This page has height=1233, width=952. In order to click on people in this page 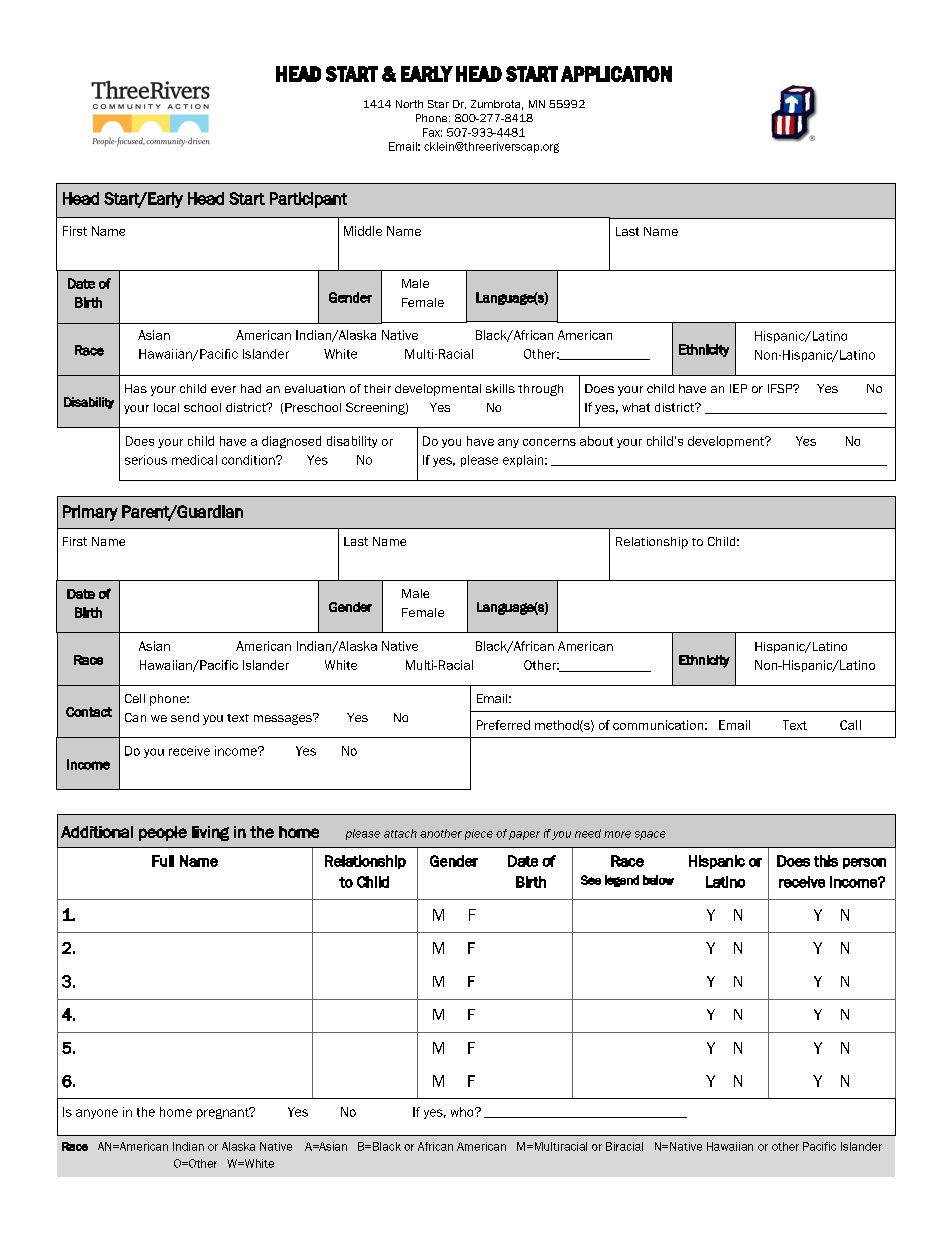, I will do `click(163, 833)`.
